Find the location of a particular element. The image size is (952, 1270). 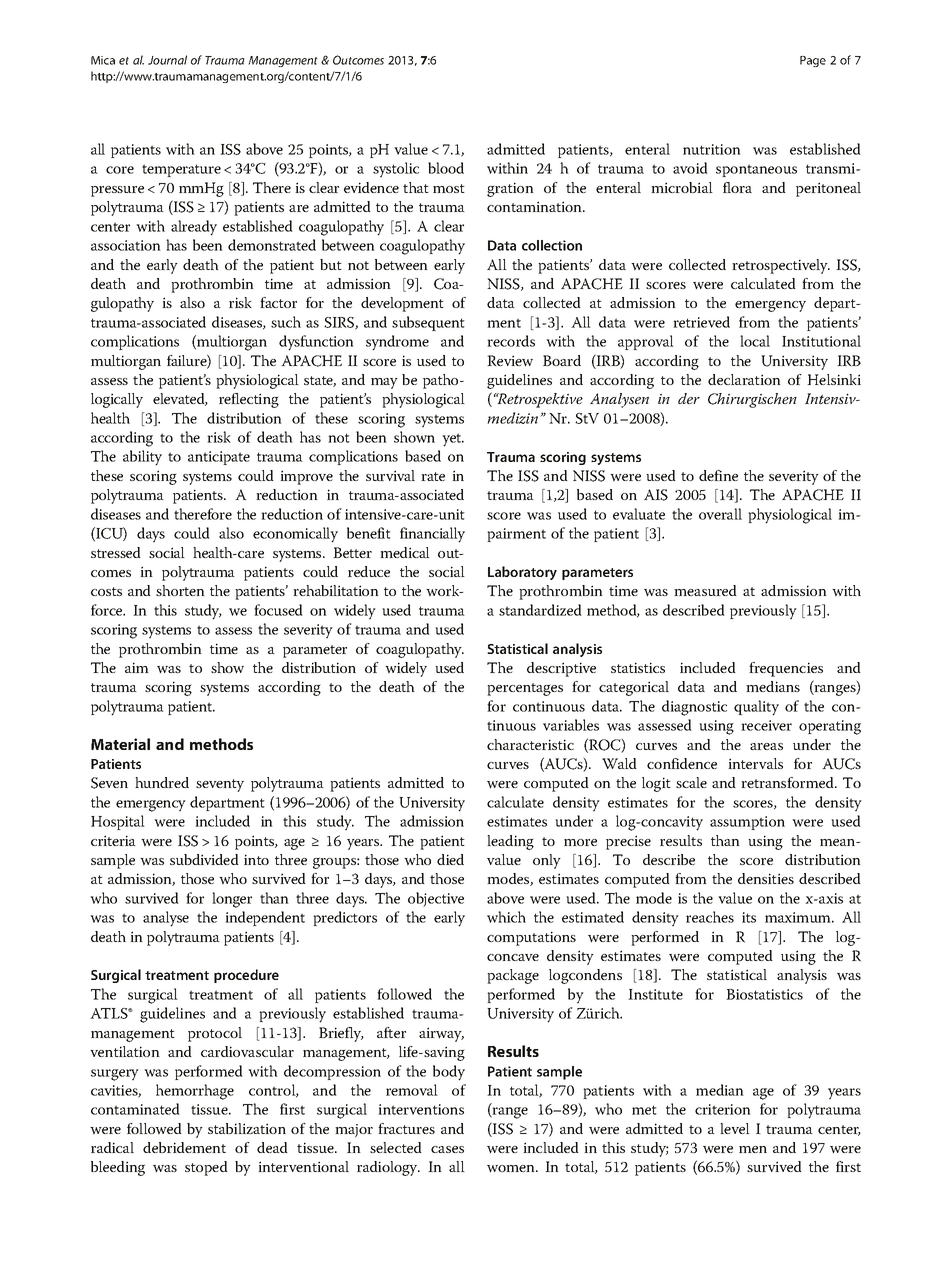

shorten is located at coordinates (180, 590).
